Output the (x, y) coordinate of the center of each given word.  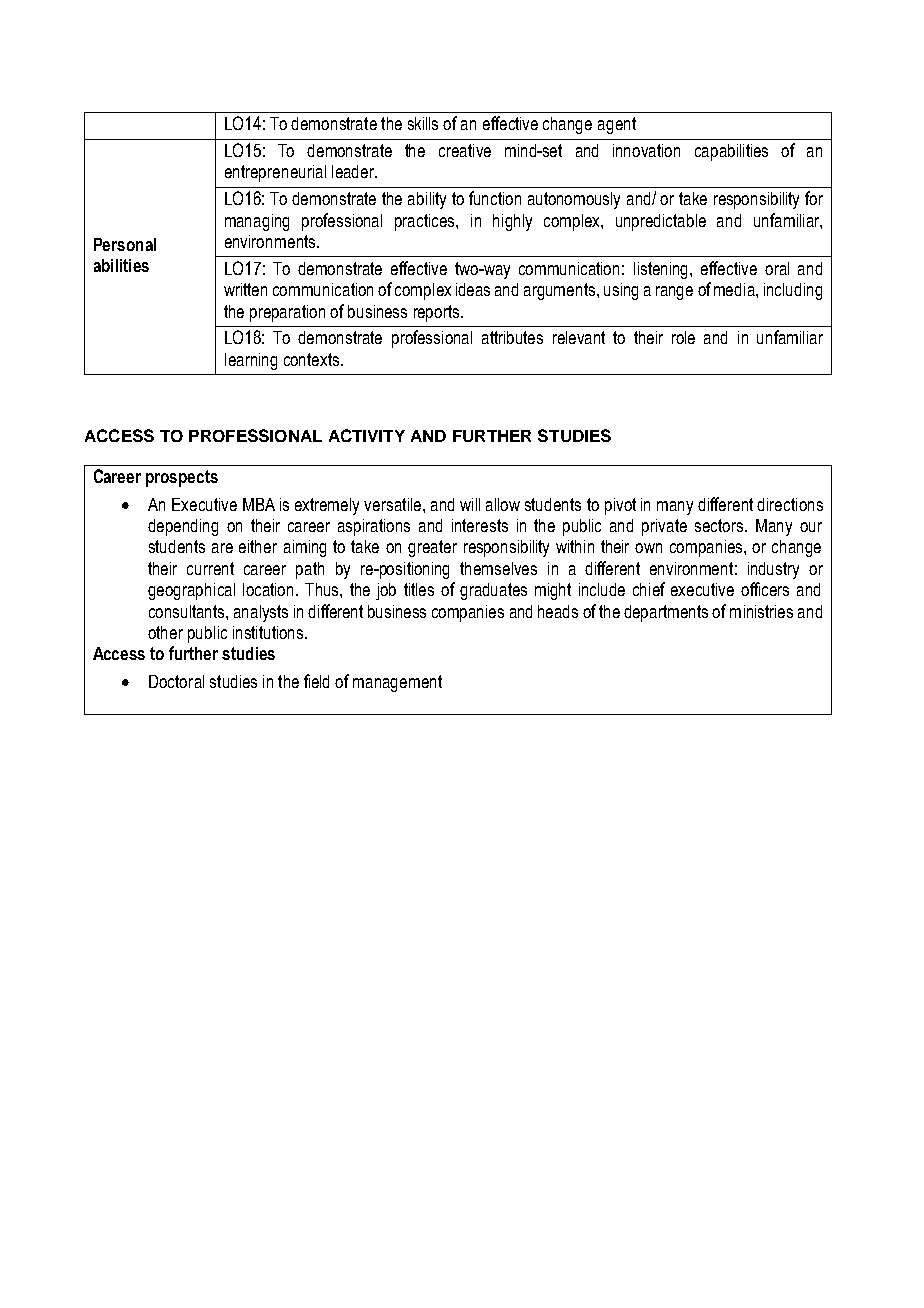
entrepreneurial (275, 173)
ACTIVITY (367, 435)
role (683, 337)
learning (251, 361)
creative (465, 150)
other (165, 632)
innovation (646, 150)
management (397, 683)
